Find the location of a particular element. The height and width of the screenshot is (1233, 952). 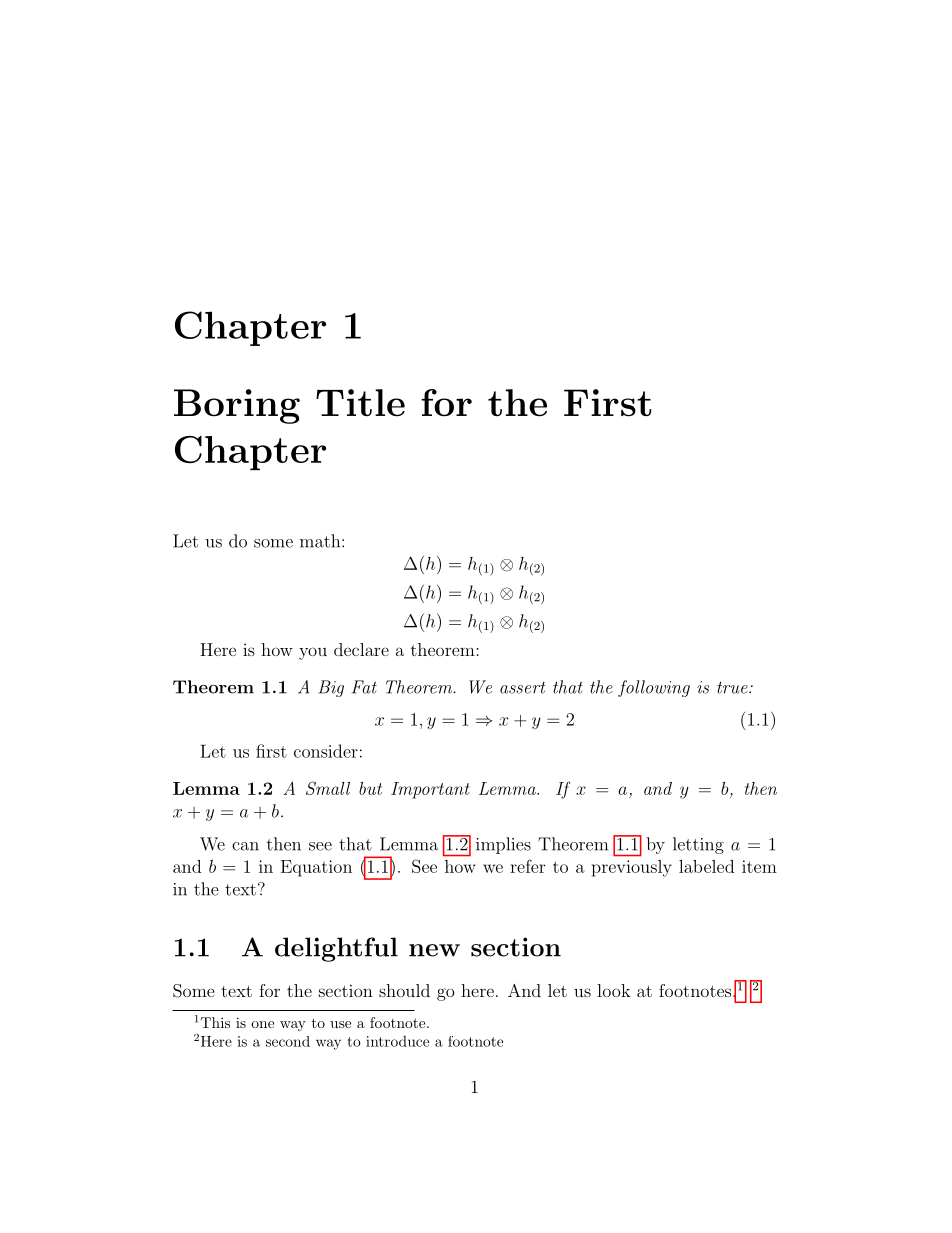

assert is located at coordinates (523, 688).
